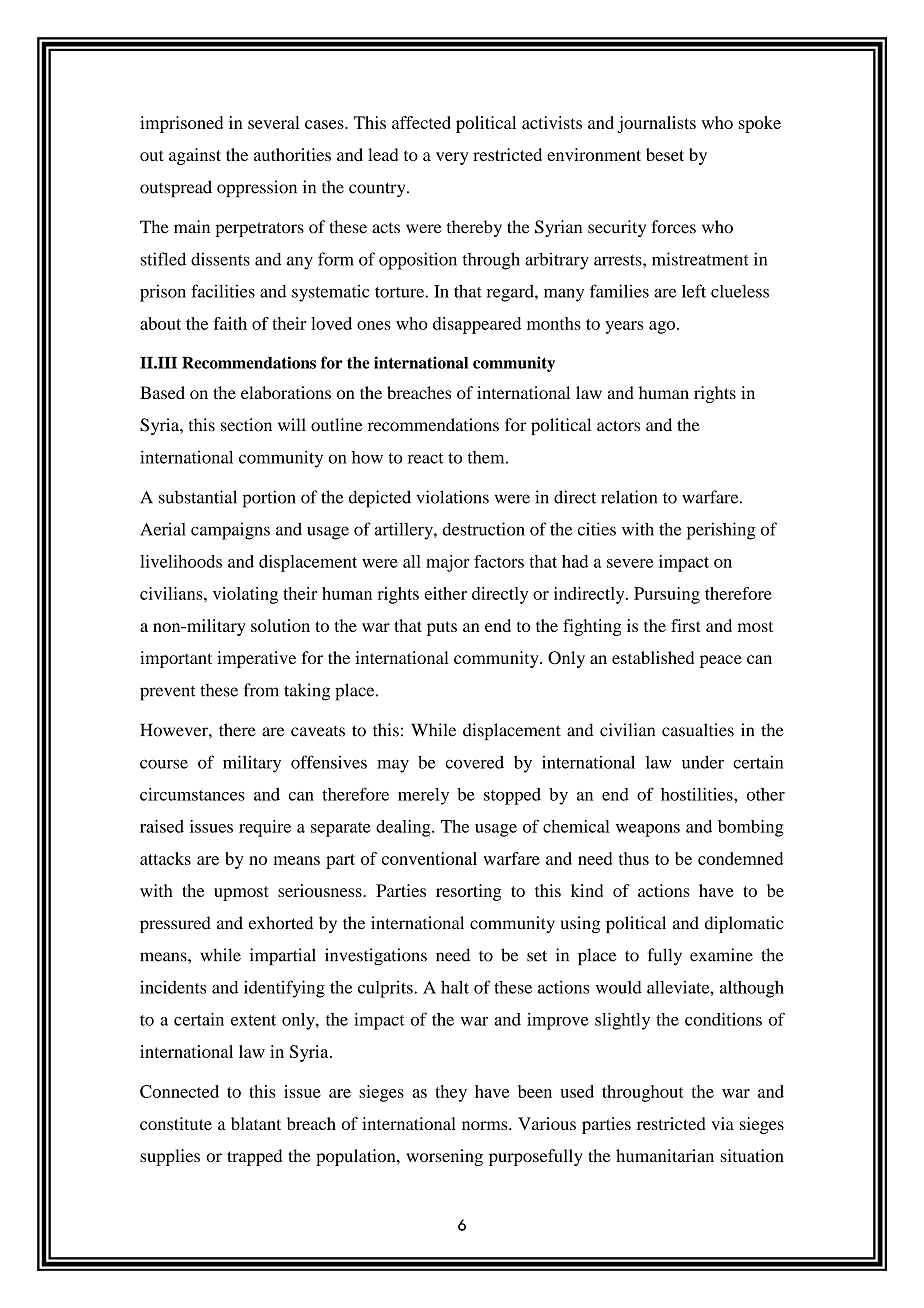  What do you see at coordinates (686, 625) in the screenshot?
I see `first` at bounding box center [686, 625].
